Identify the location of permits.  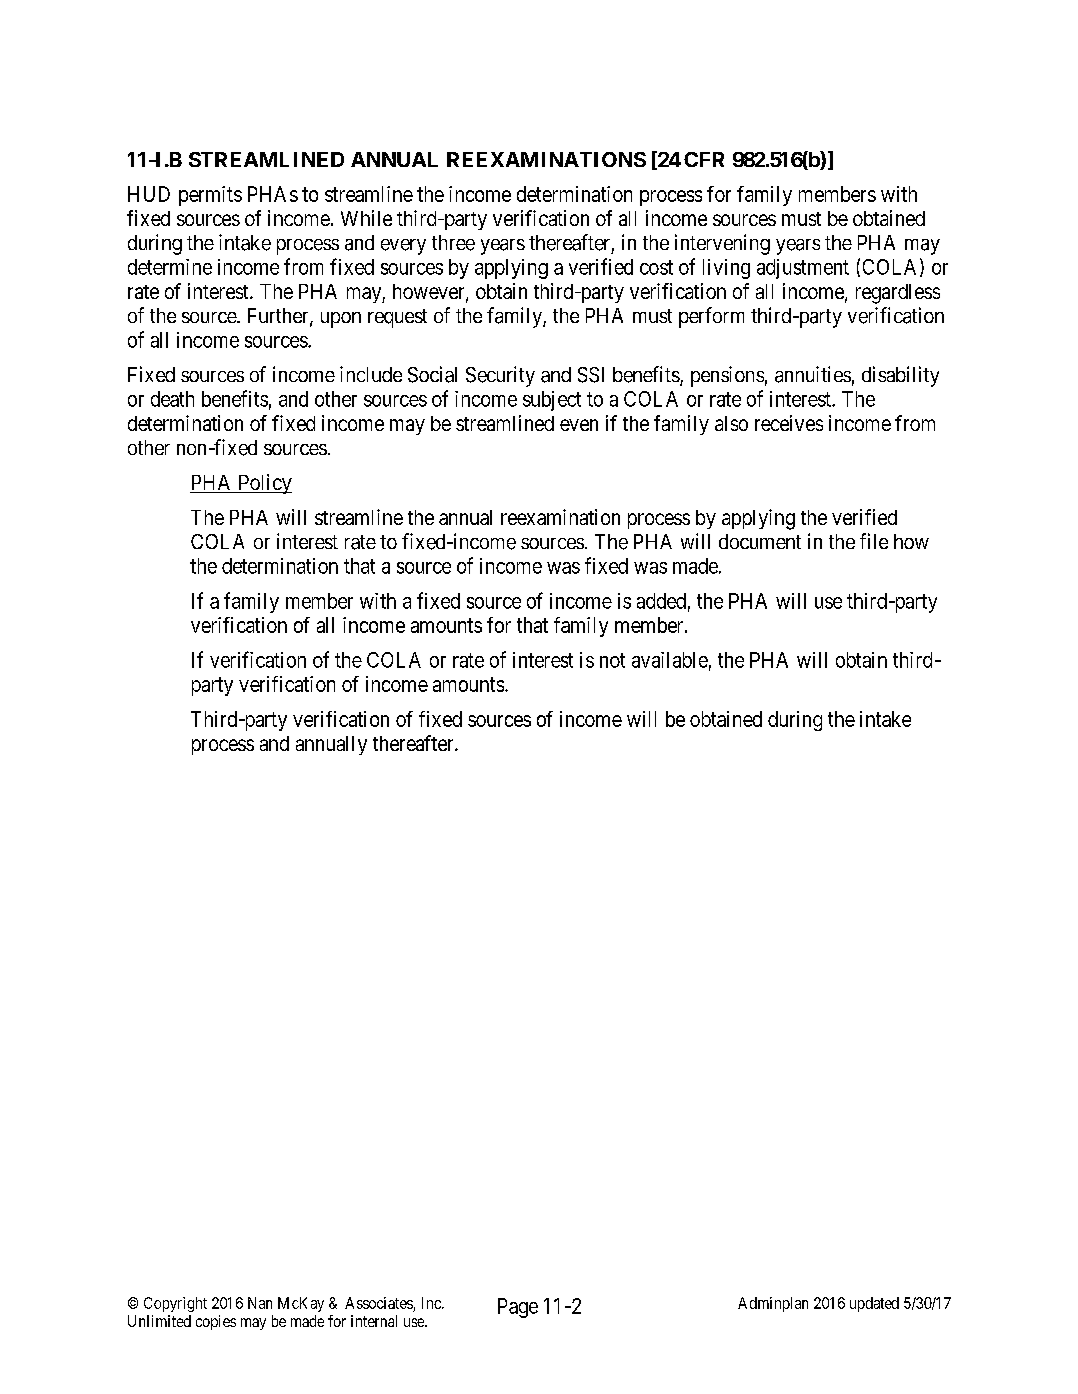
(210, 196).
